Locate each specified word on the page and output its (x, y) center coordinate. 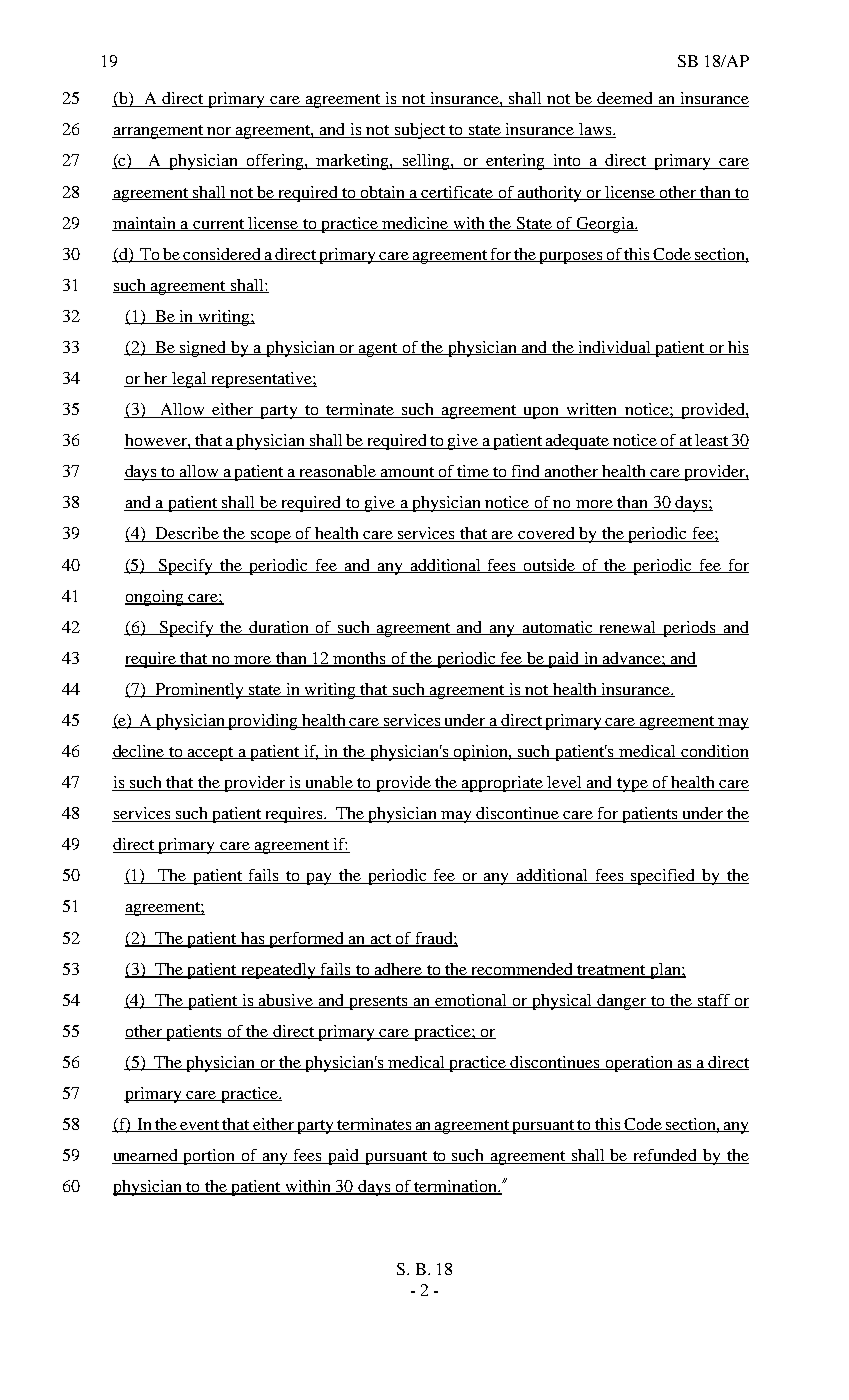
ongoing (155, 598)
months (359, 659)
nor (219, 132)
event (200, 1126)
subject (419, 131)
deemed (626, 99)
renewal (628, 628)
